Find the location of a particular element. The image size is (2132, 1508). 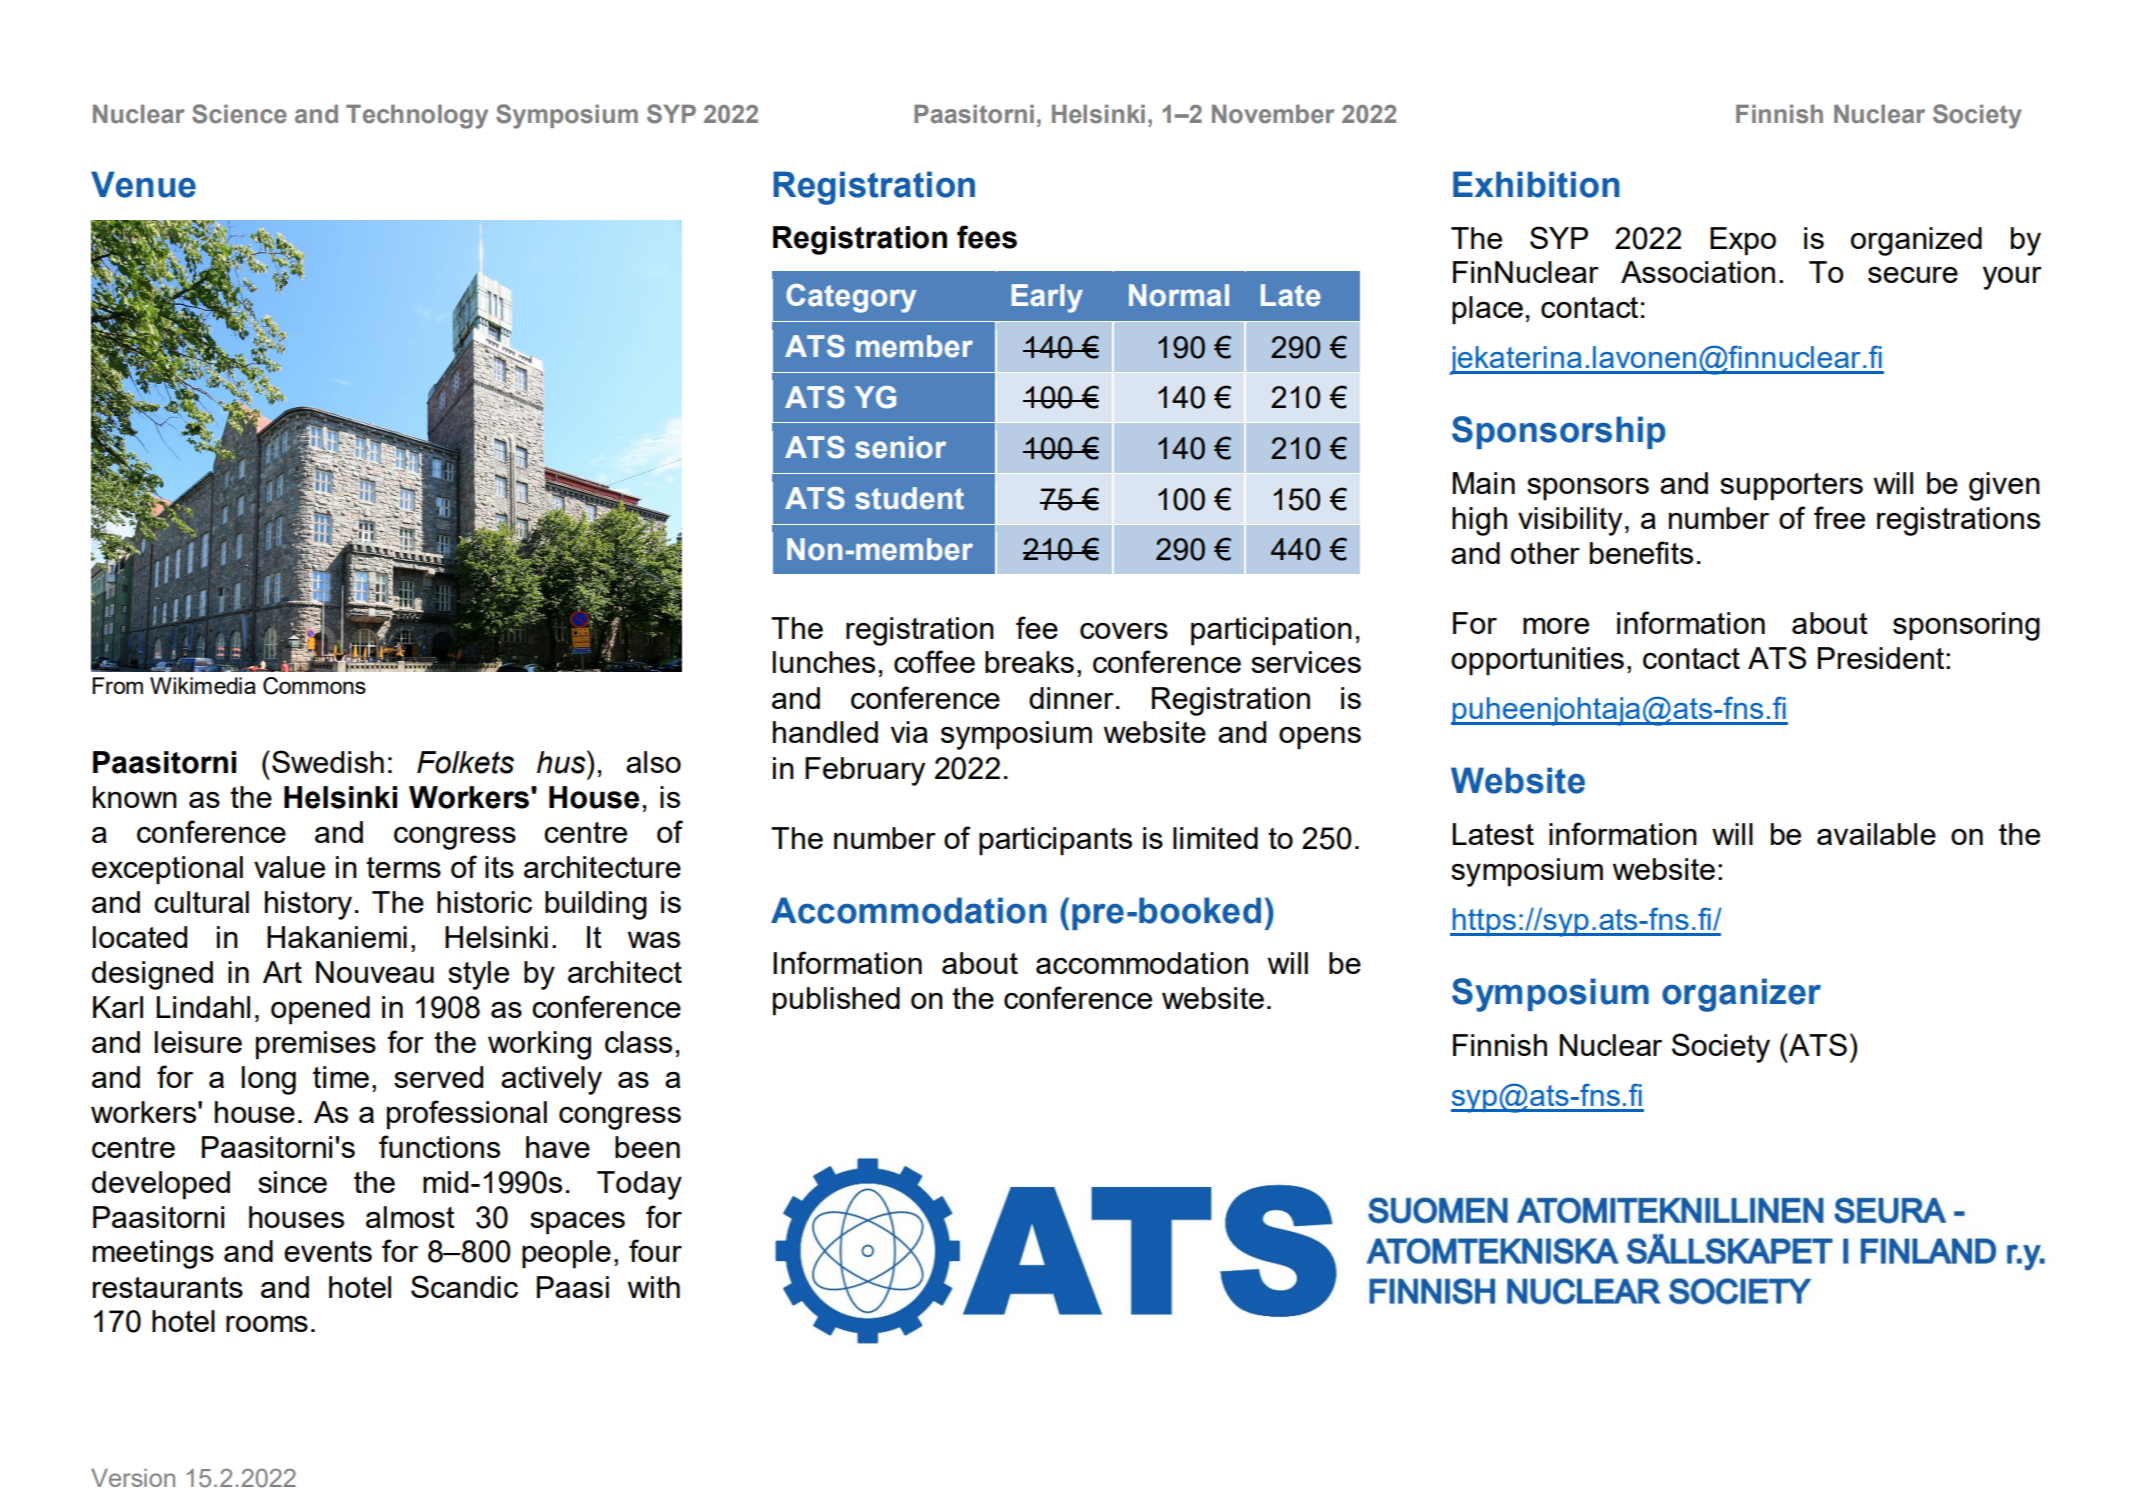

Technology is located at coordinates (417, 116).
